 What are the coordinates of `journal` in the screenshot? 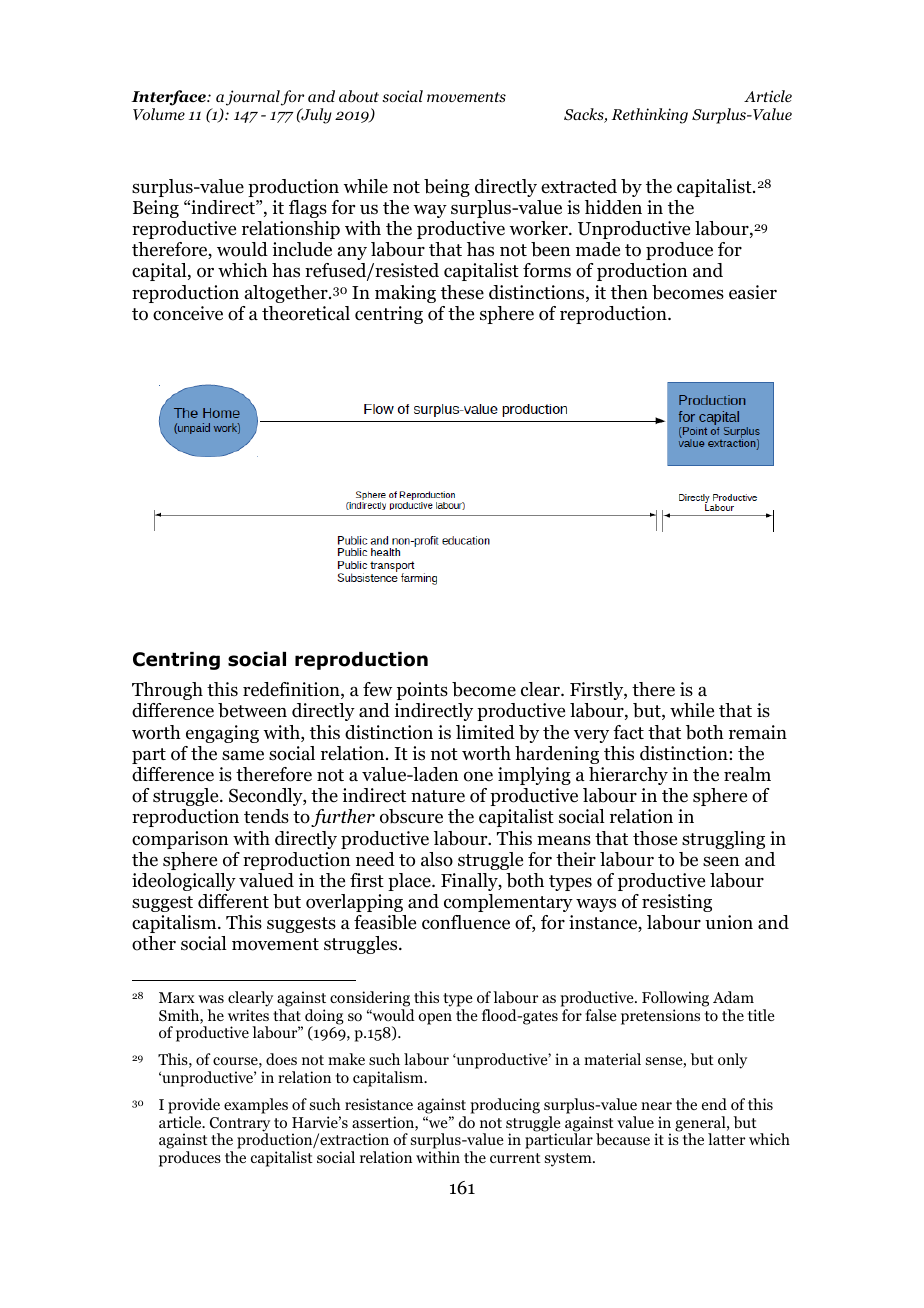 It's located at (253, 98).
